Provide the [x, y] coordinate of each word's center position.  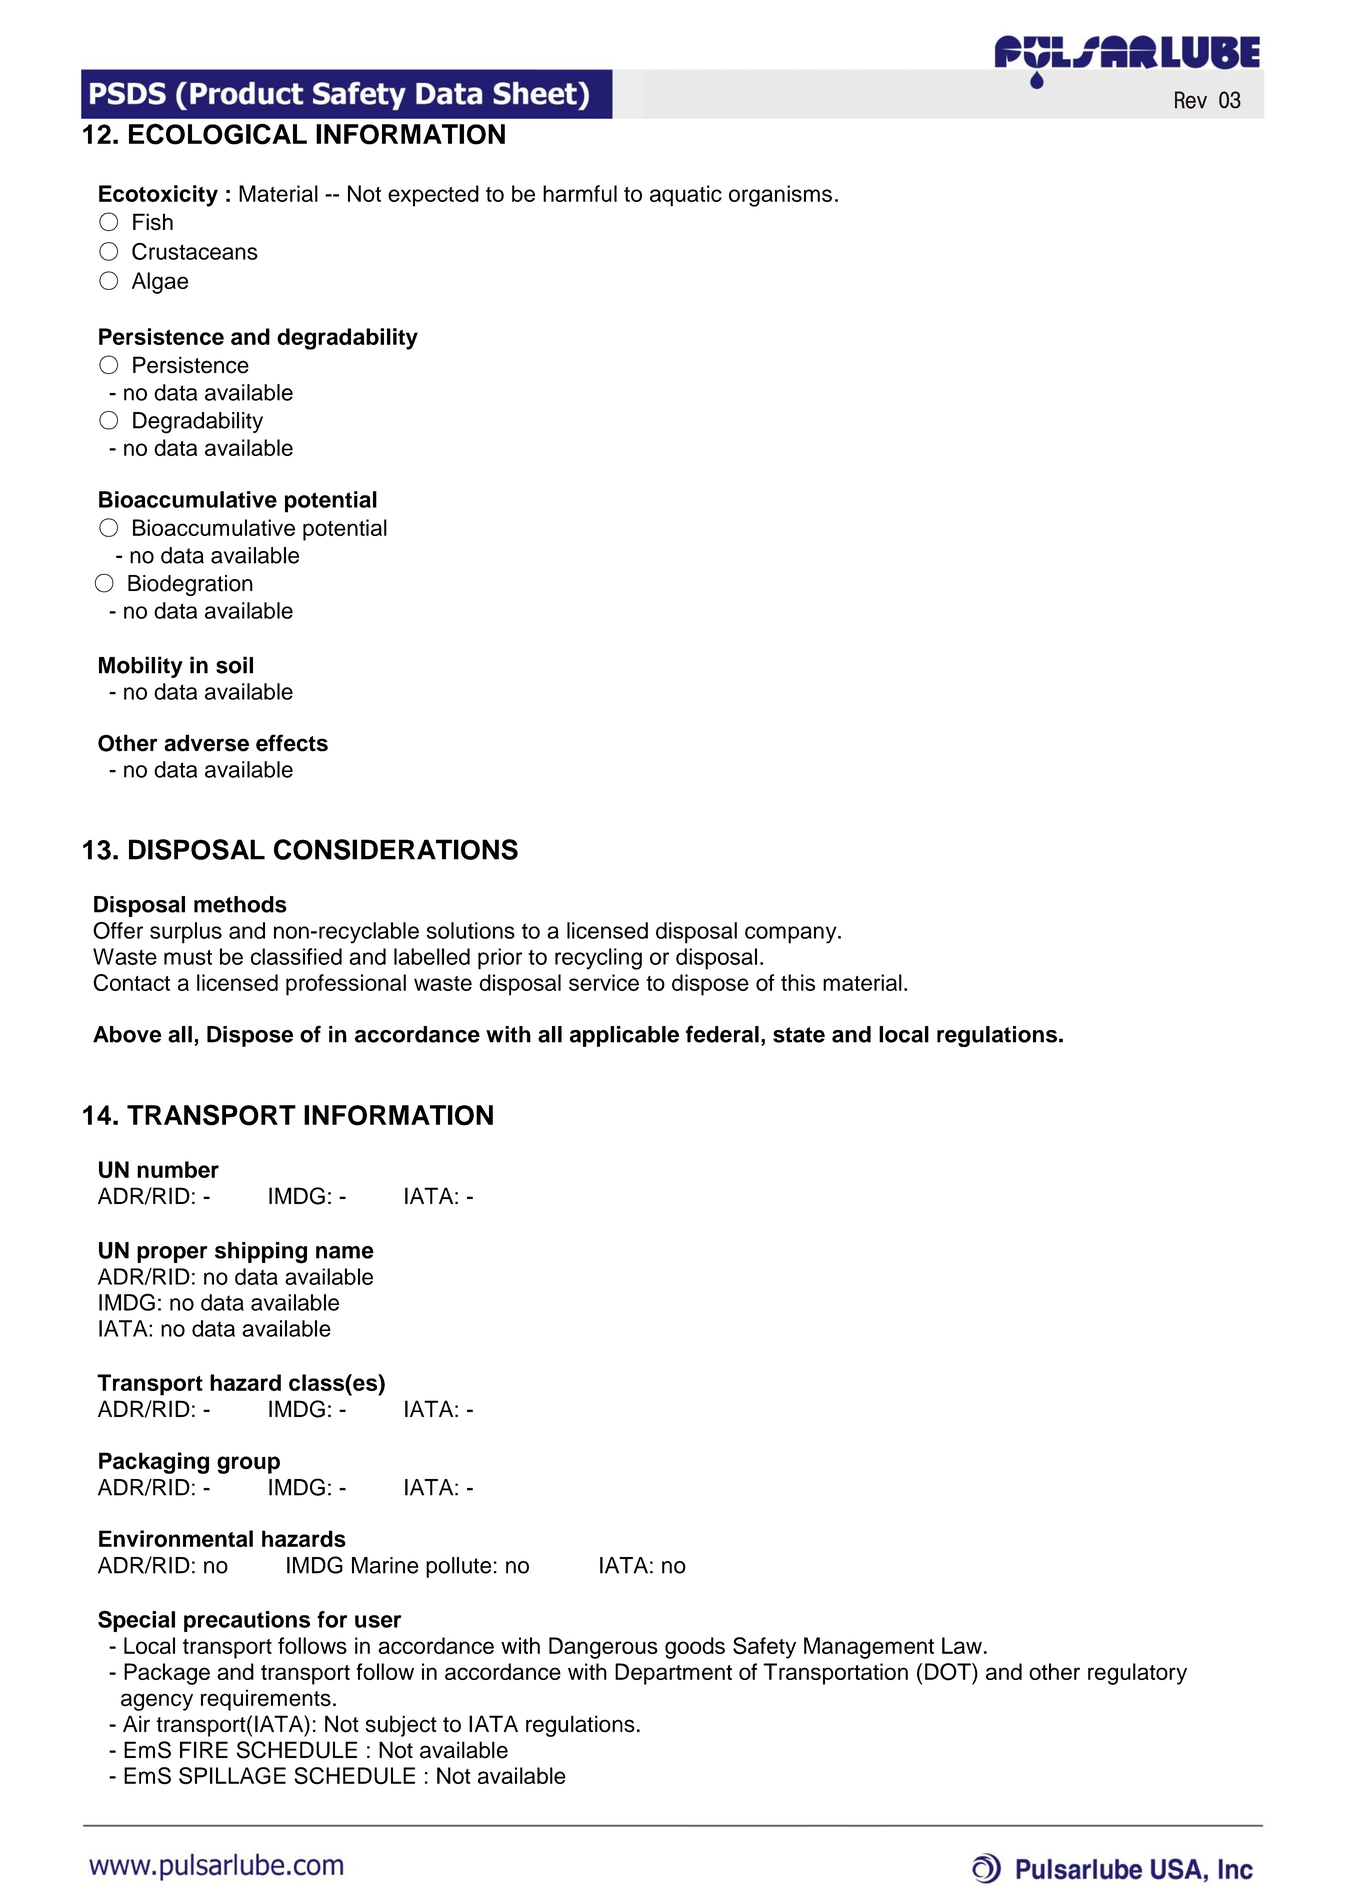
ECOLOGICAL [218, 134]
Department [673, 1674]
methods [240, 904]
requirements [266, 1700]
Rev [1191, 100]
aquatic [686, 196]
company [792, 935]
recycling [598, 959]
